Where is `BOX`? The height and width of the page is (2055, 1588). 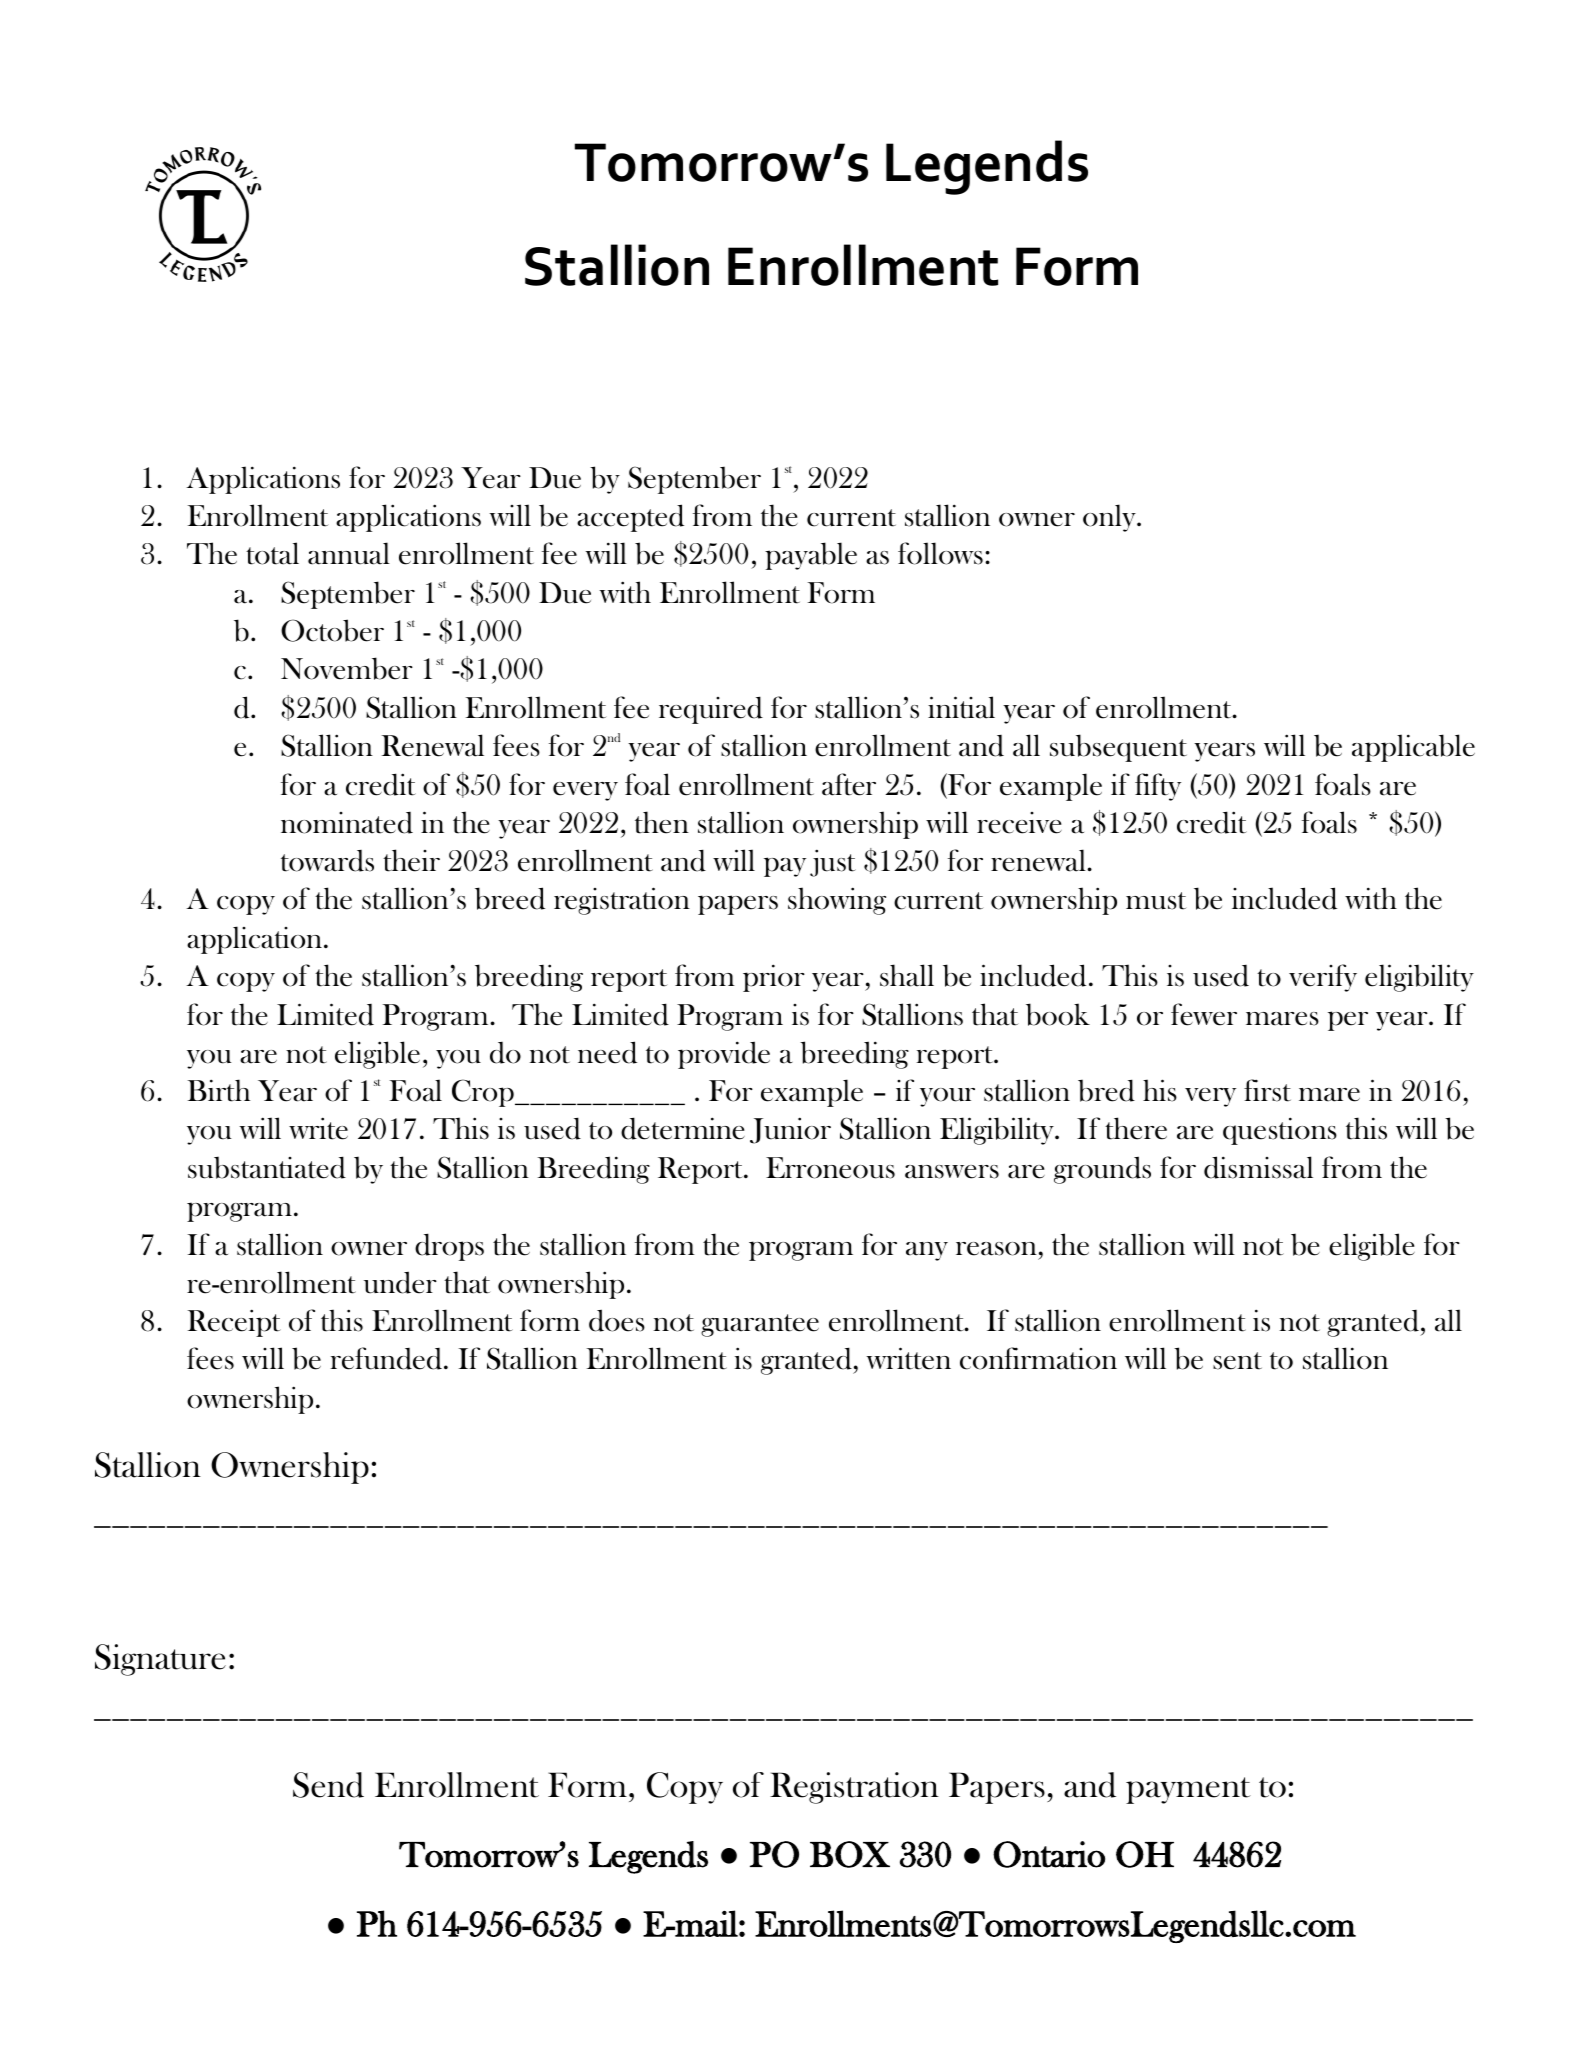
BOX is located at coordinates (850, 1854).
